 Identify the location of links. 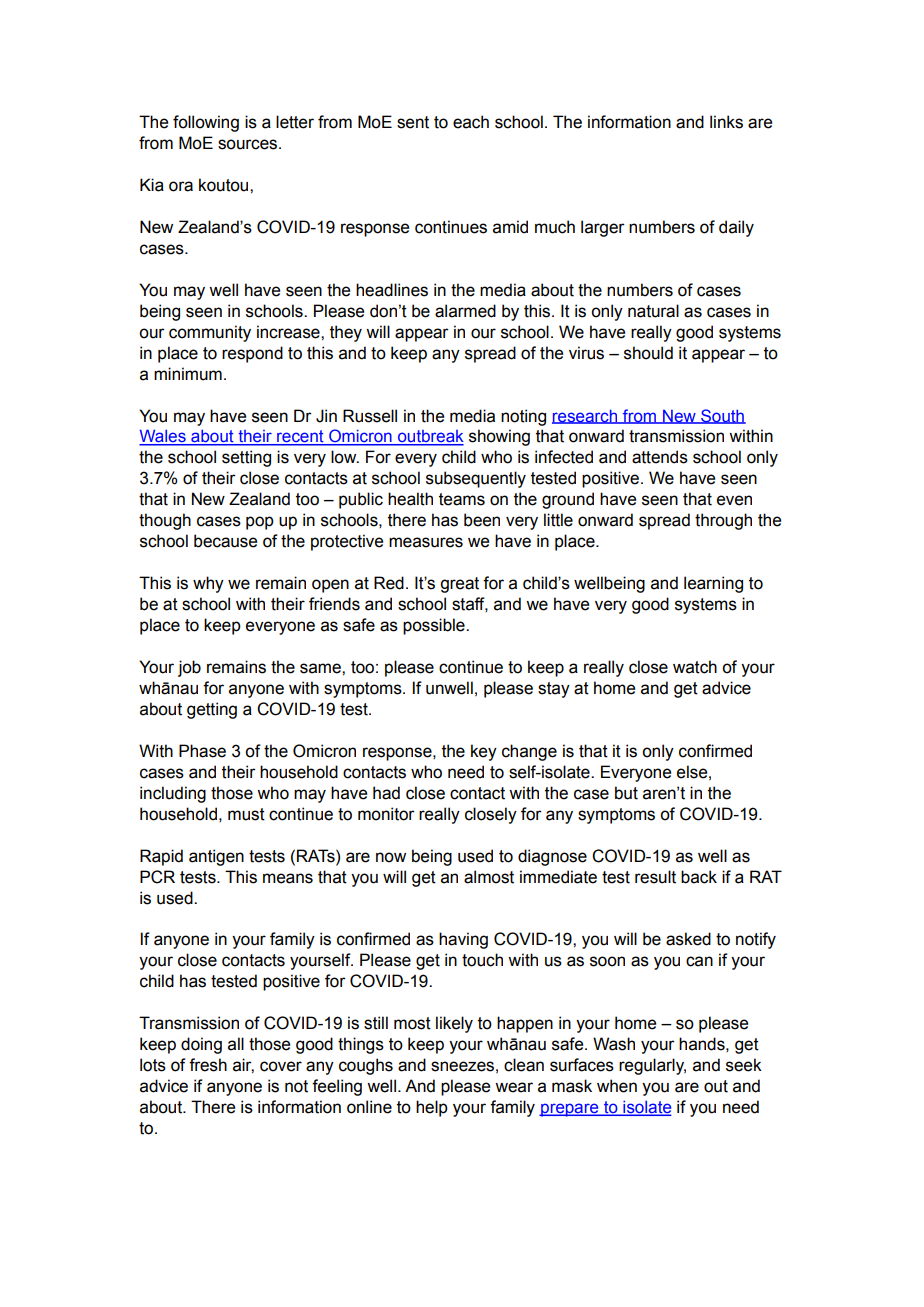
(726, 122).
